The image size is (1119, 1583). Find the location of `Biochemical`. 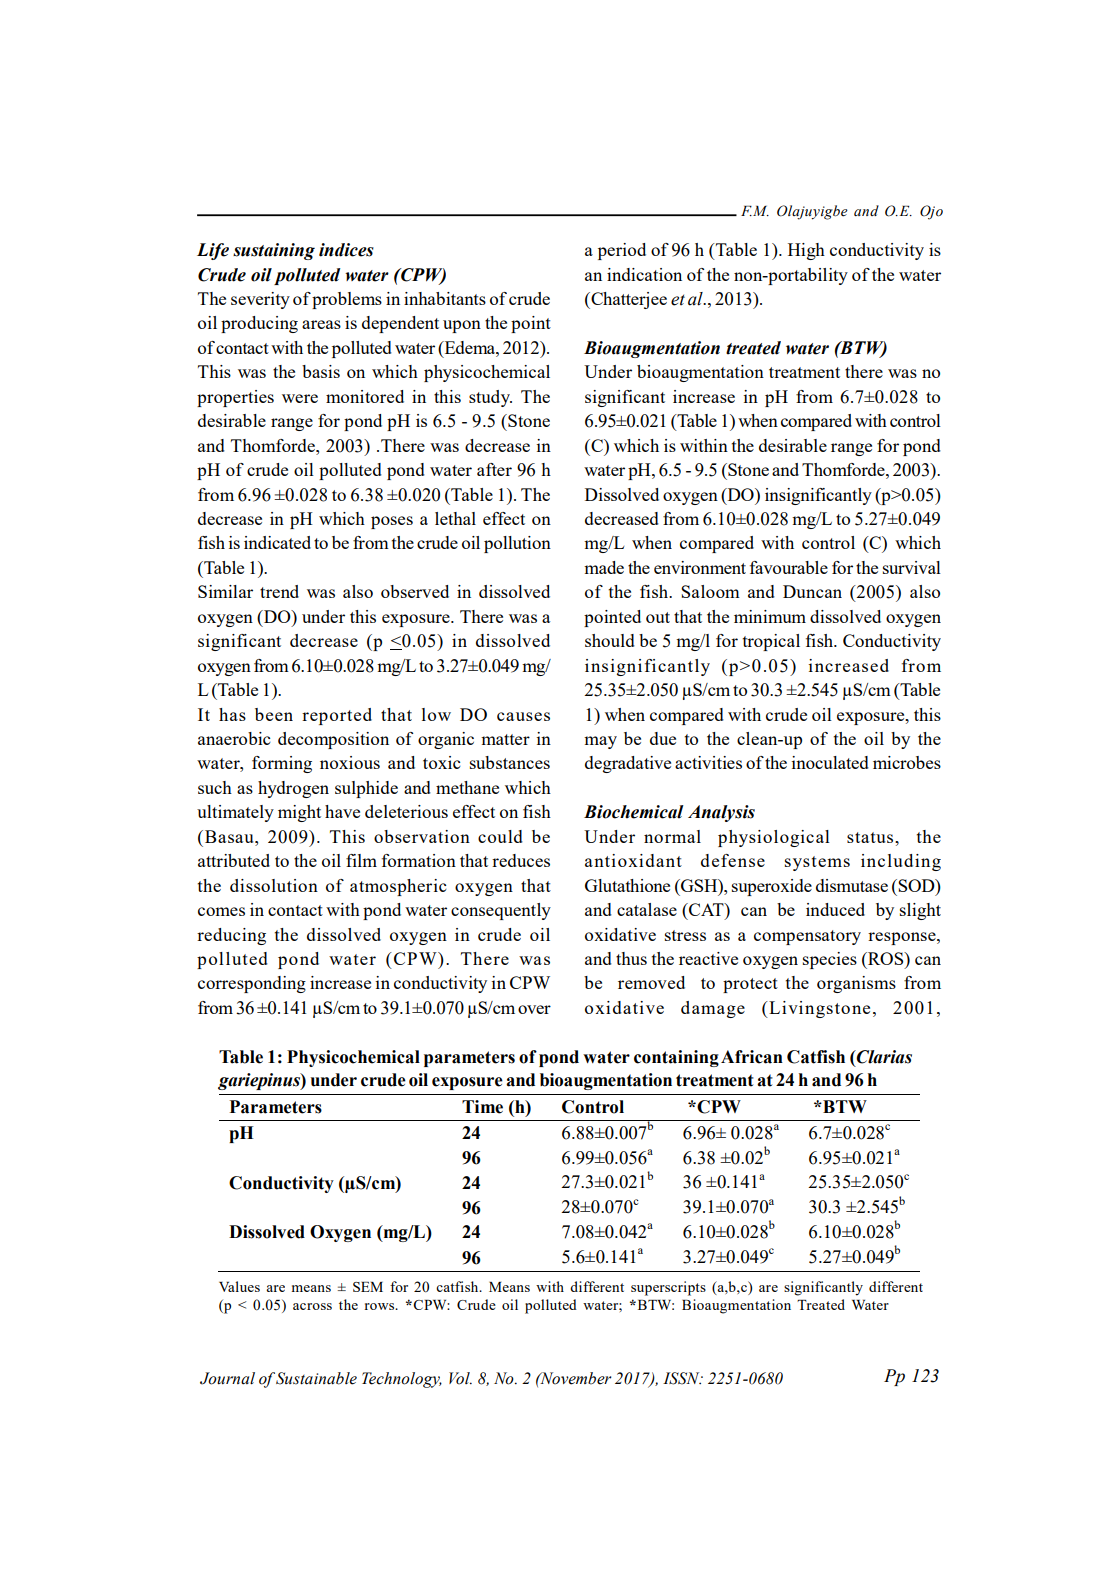

Biochemical is located at coordinates (634, 812).
